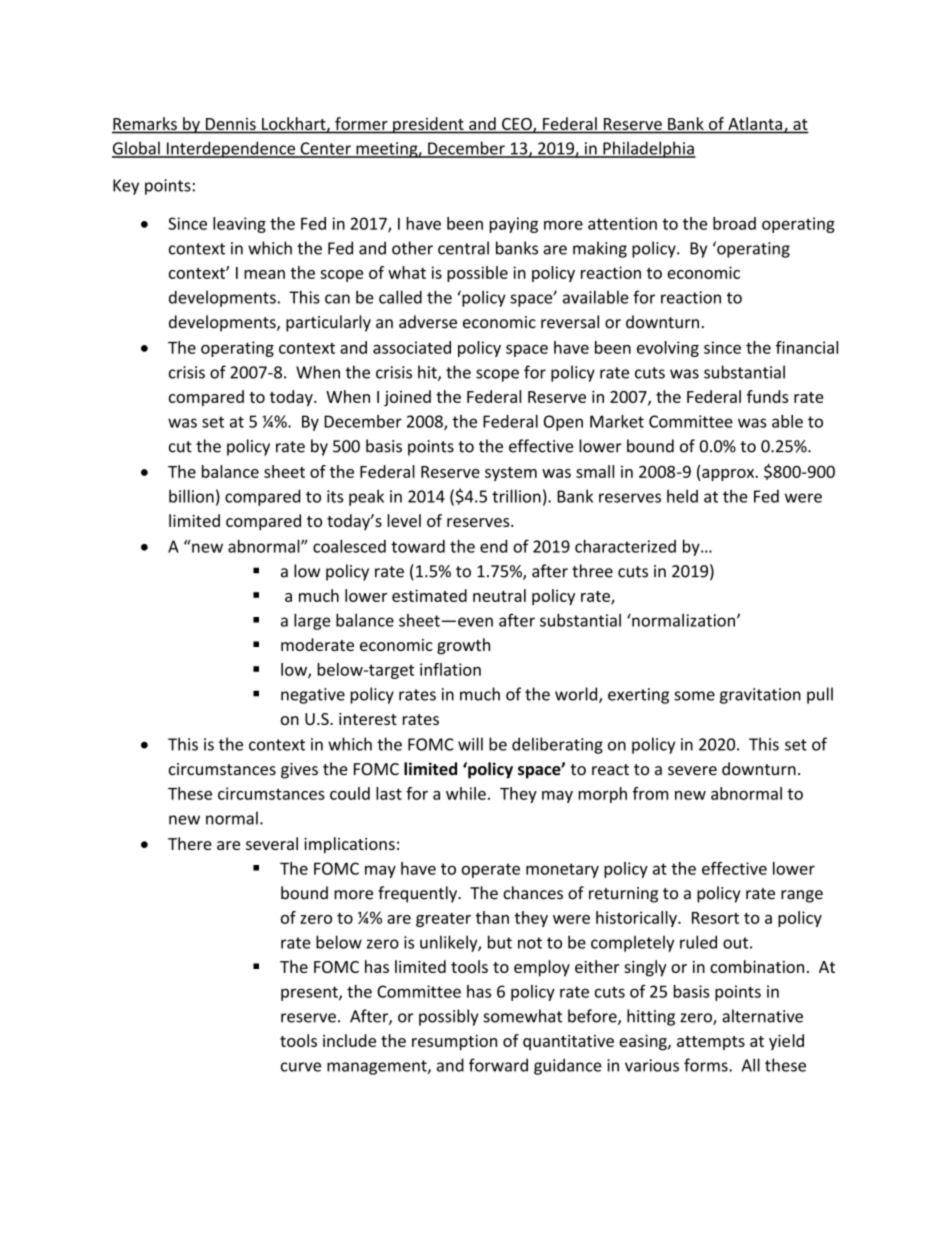  What do you see at coordinates (191, 496) in the image?
I see `billion` at bounding box center [191, 496].
